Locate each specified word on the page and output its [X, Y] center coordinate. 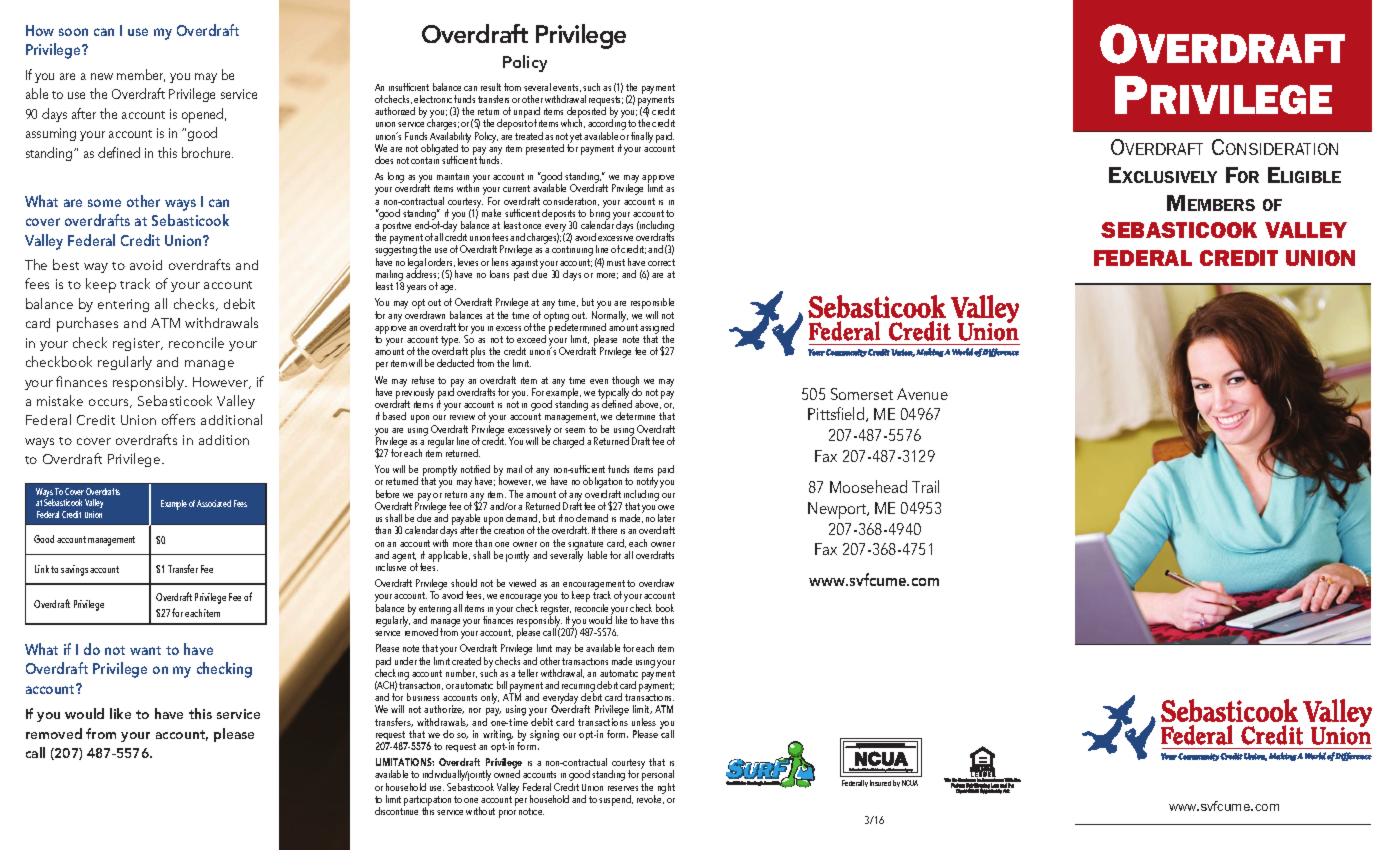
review [462, 417]
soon [73, 32]
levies [468, 262]
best [66, 264]
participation [427, 802]
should [464, 583]
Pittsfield [837, 414]
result [491, 87]
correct [661, 262]
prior [507, 814]
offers [178, 419]
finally [642, 137]
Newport [838, 510]
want [145, 650]
